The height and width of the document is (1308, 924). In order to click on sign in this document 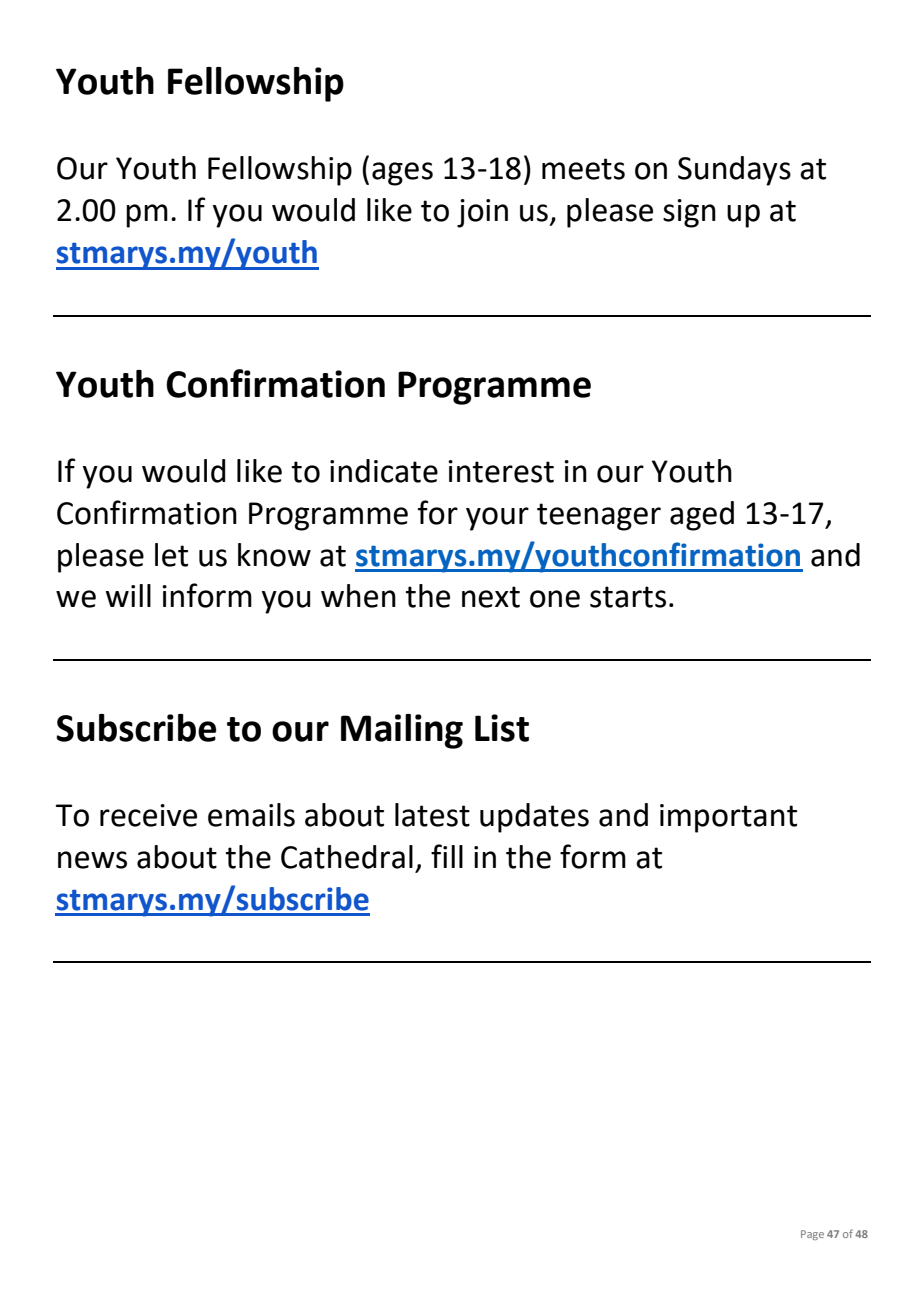, I will do `click(689, 213)`.
